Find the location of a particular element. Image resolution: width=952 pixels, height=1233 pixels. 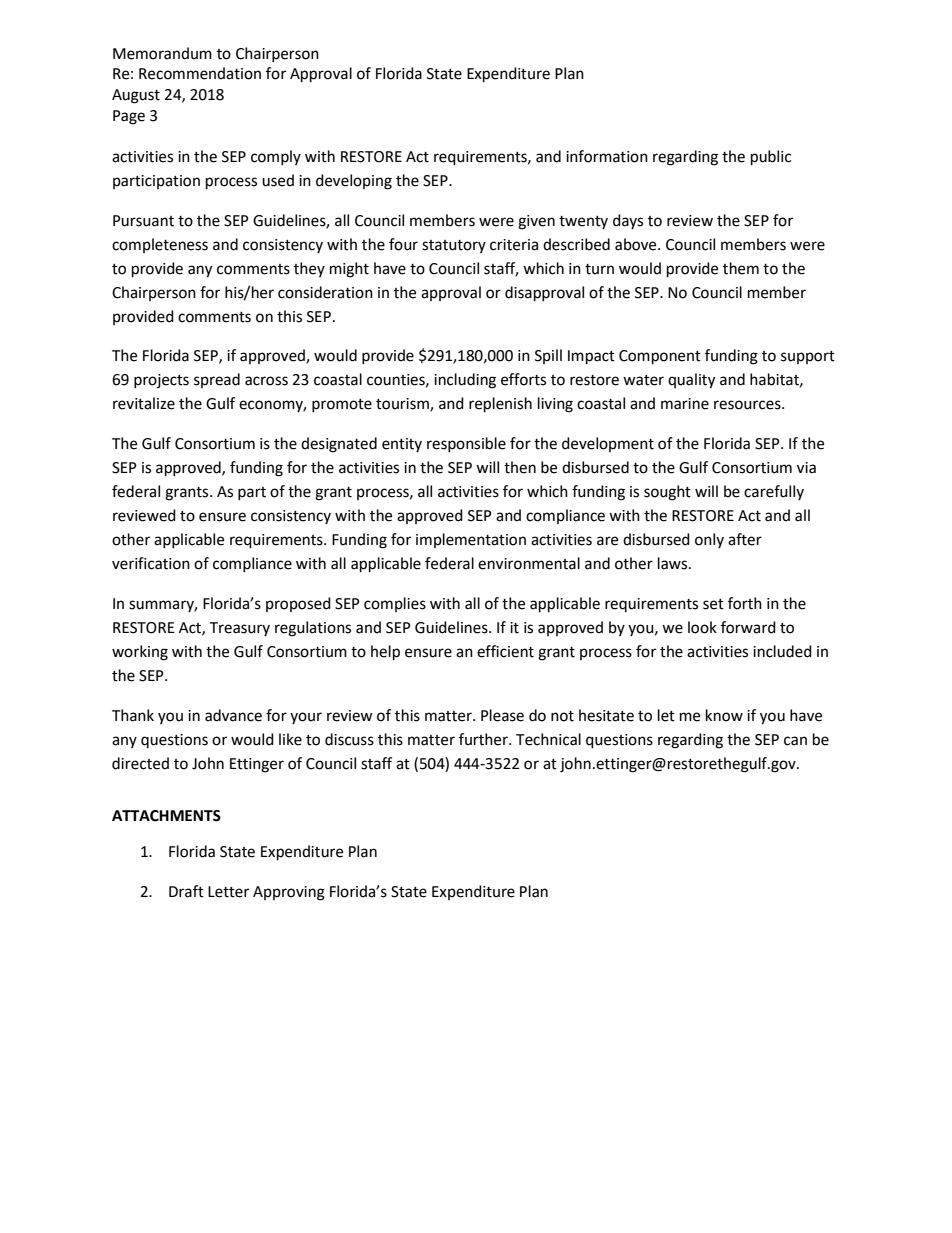

responsible is located at coordinates (466, 444).
